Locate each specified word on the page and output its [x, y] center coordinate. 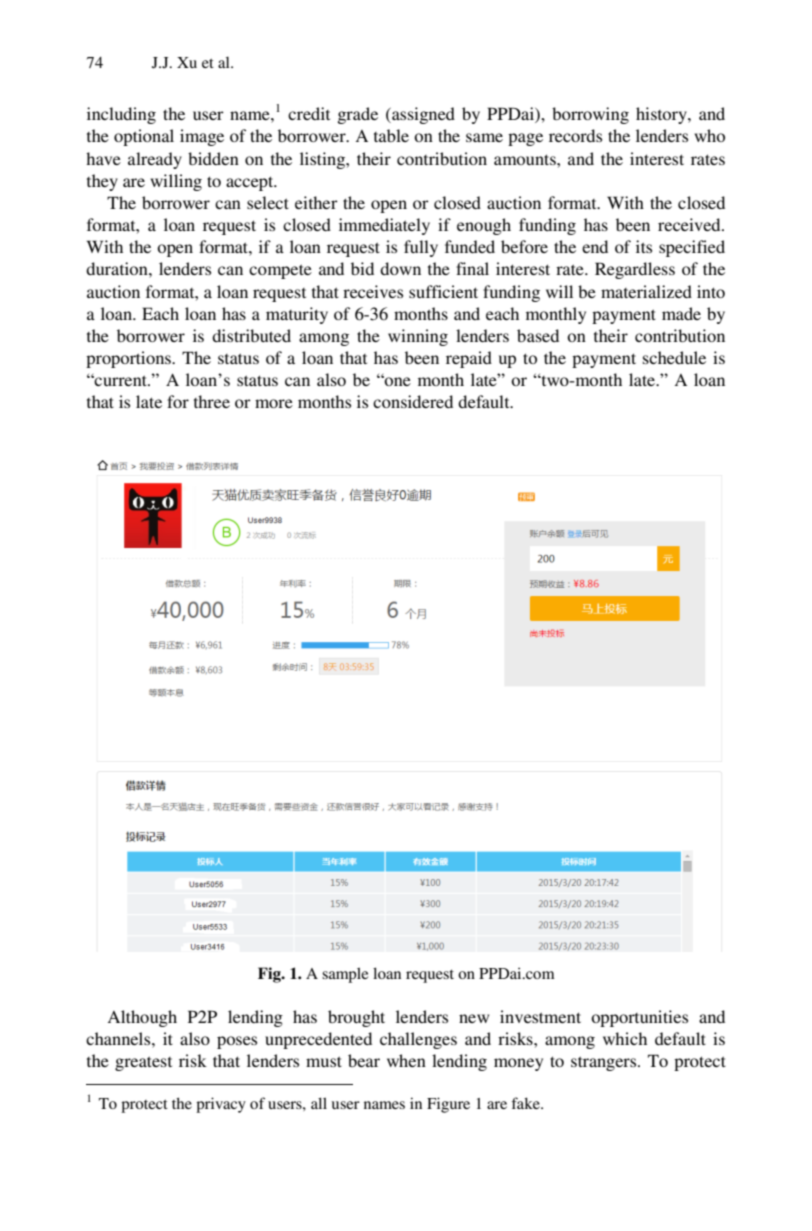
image [202, 137]
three [212, 401]
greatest [143, 1063]
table [391, 135]
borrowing [590, 115]
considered [413, 401]
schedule [674, 357]
